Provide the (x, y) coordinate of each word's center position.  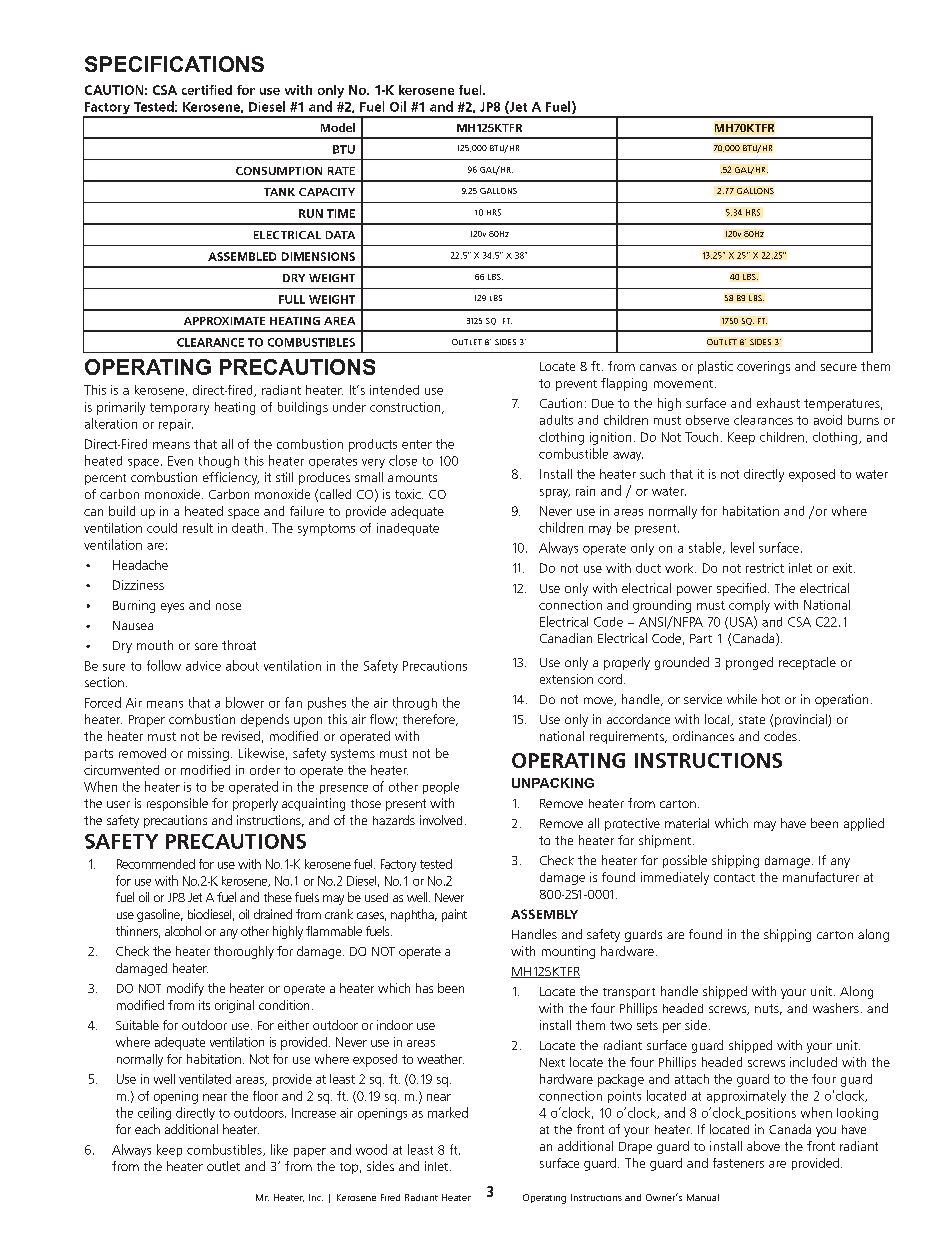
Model (338, 127)
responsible (177, 804)
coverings (763, 367)
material (687, 823)
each (147, 1129)
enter (417, 444)
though (219, 462)
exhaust (778, 403)
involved (441, 820)
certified (207, 90)
